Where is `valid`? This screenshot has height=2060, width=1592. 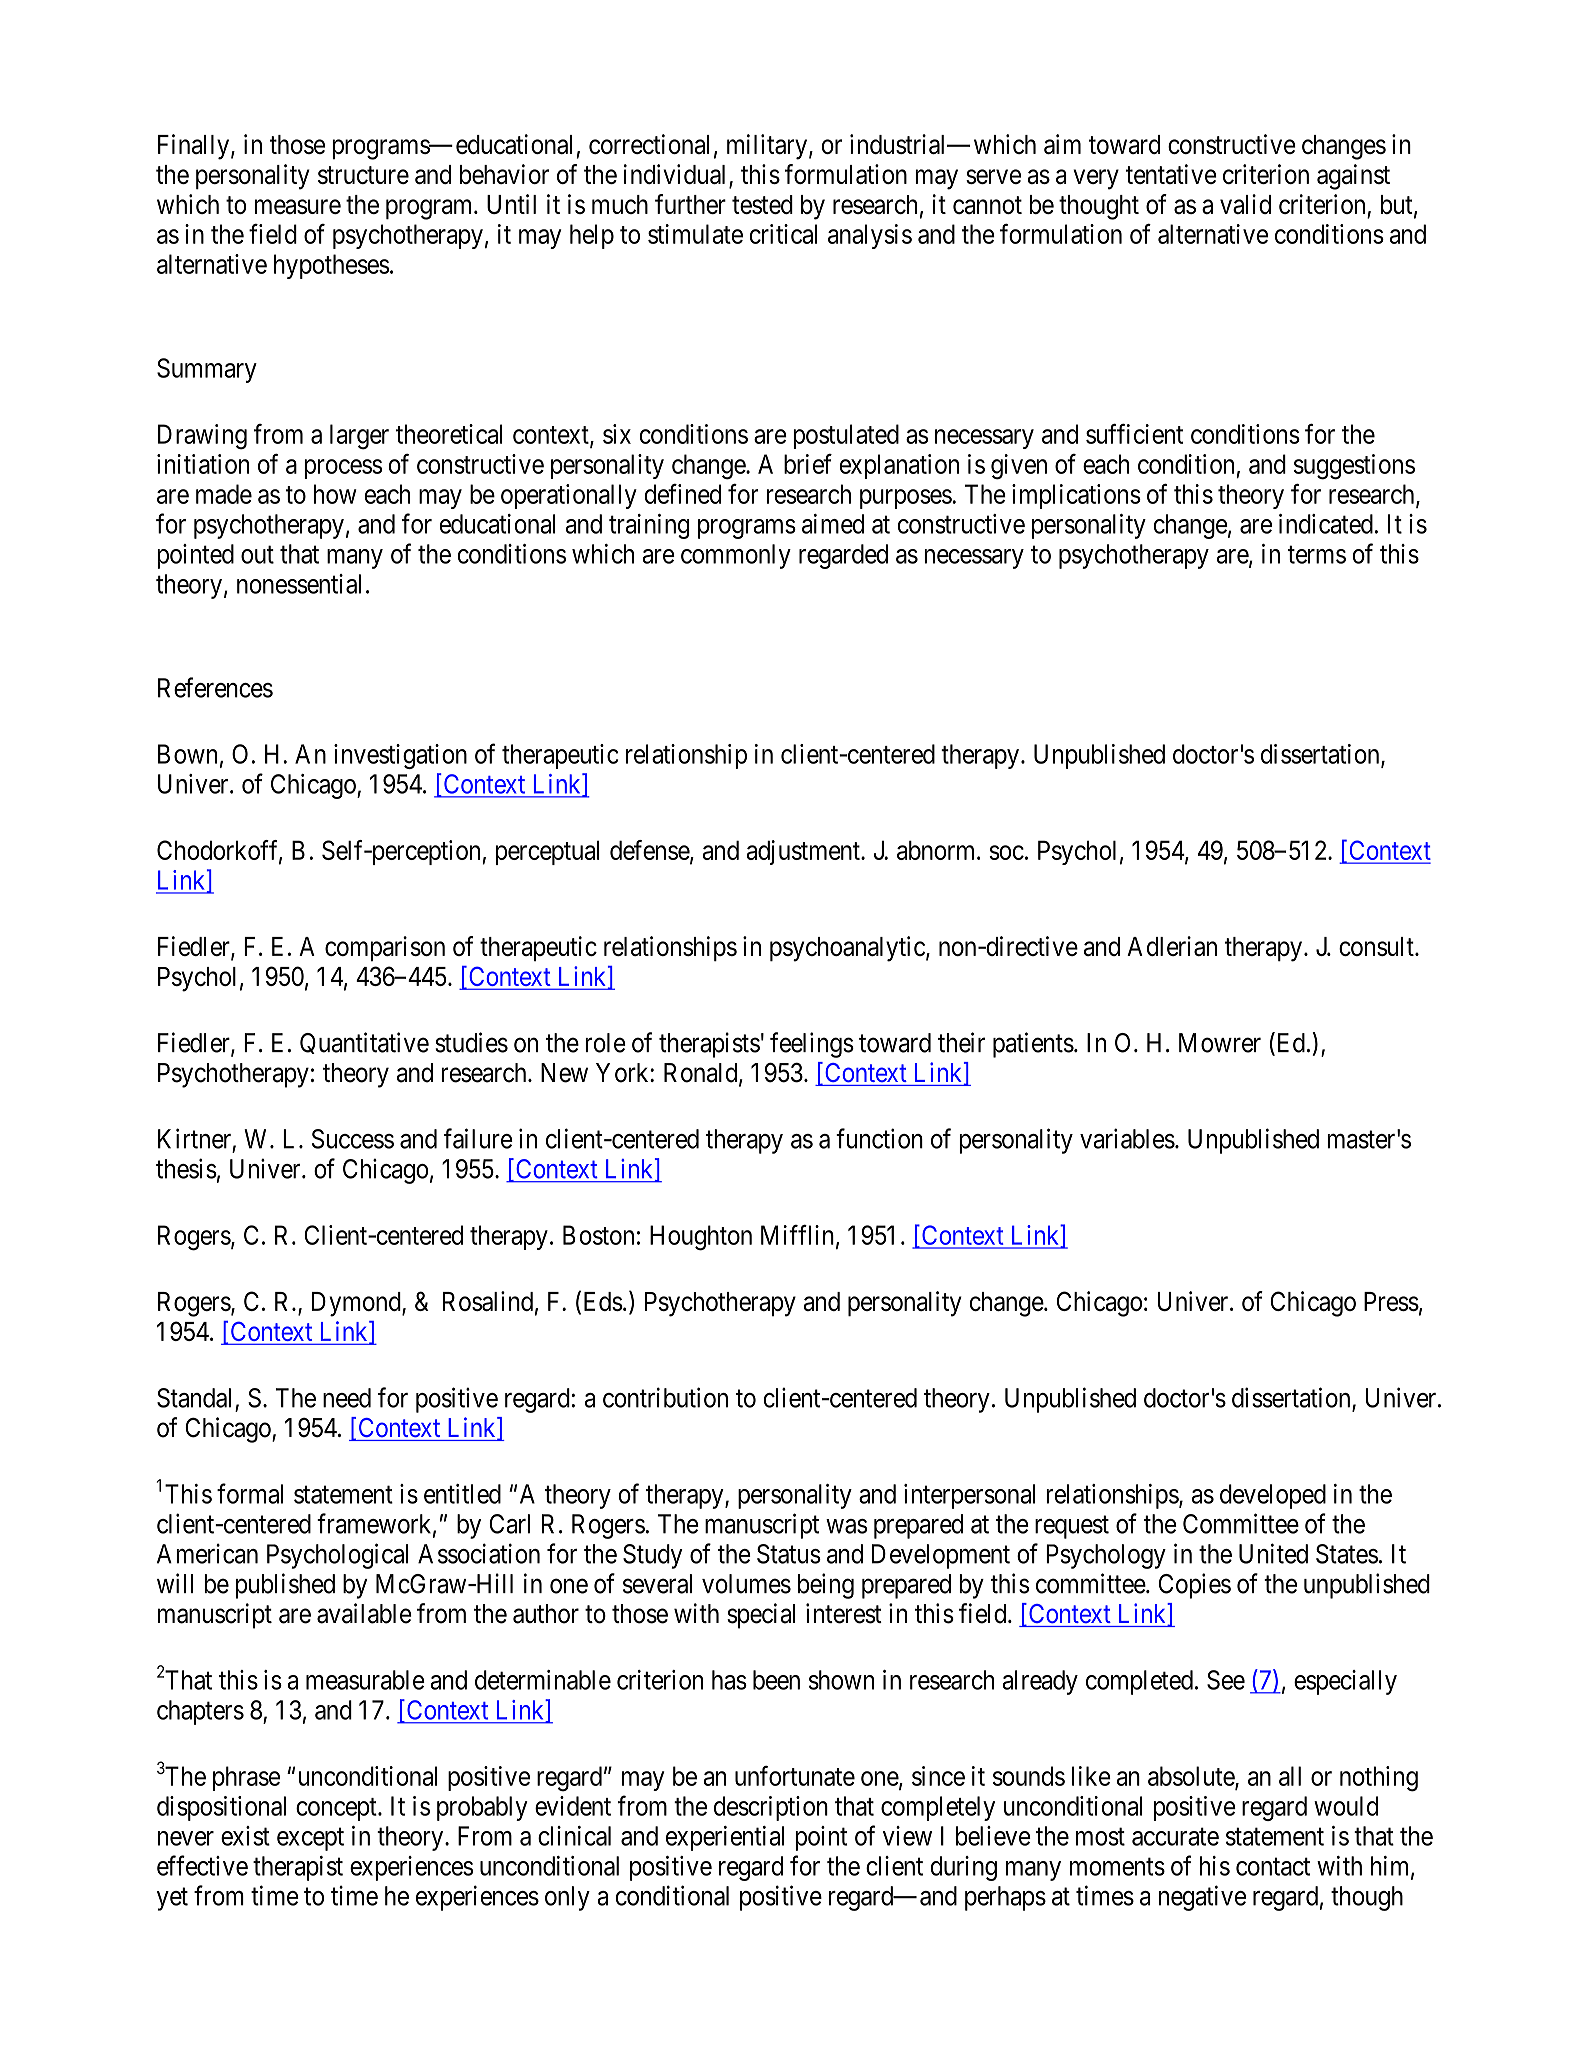
valid is located at coordinates (1245, 204).
